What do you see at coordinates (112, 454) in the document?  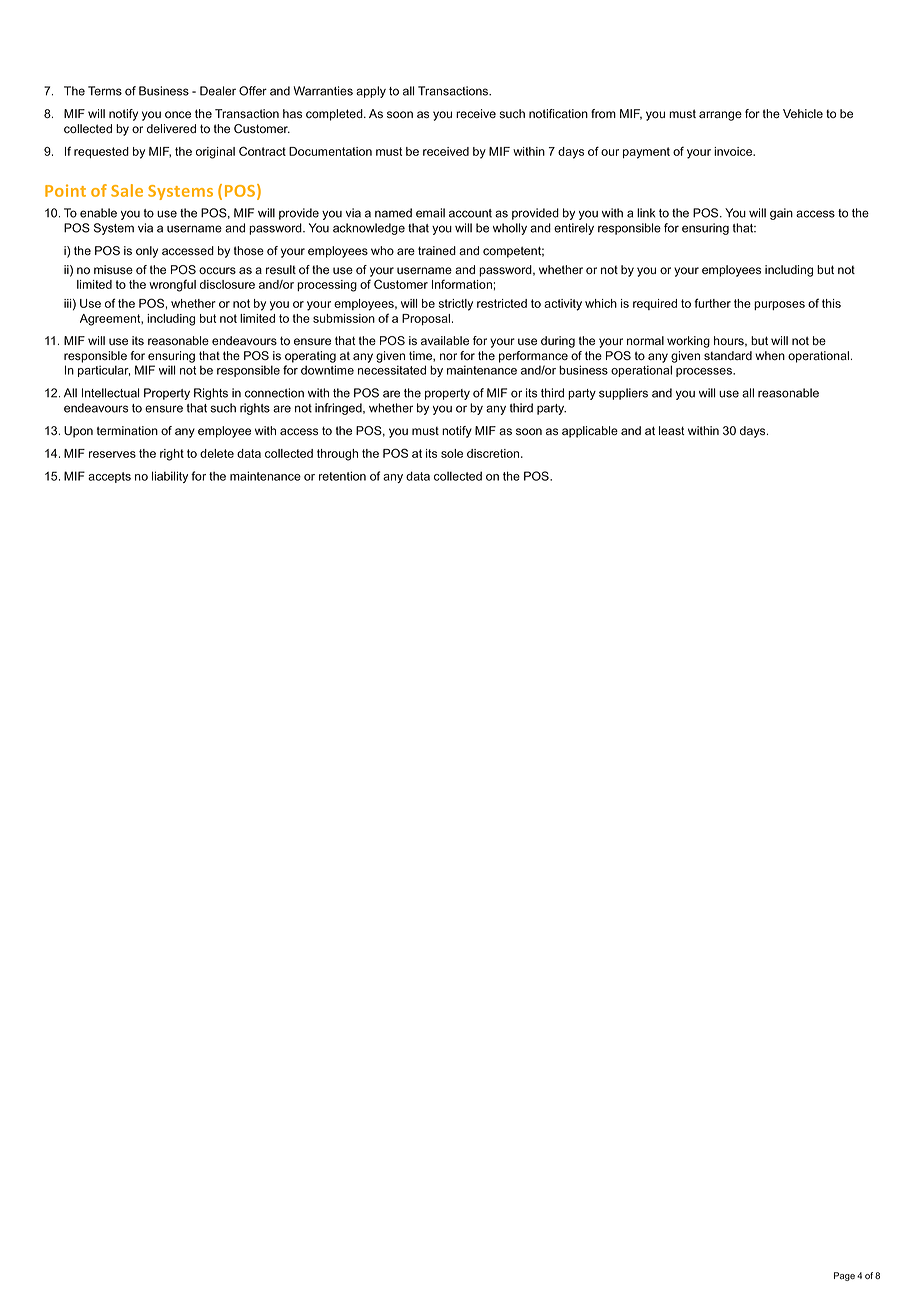 I see `reserves` at bounding box center [112, 454].
